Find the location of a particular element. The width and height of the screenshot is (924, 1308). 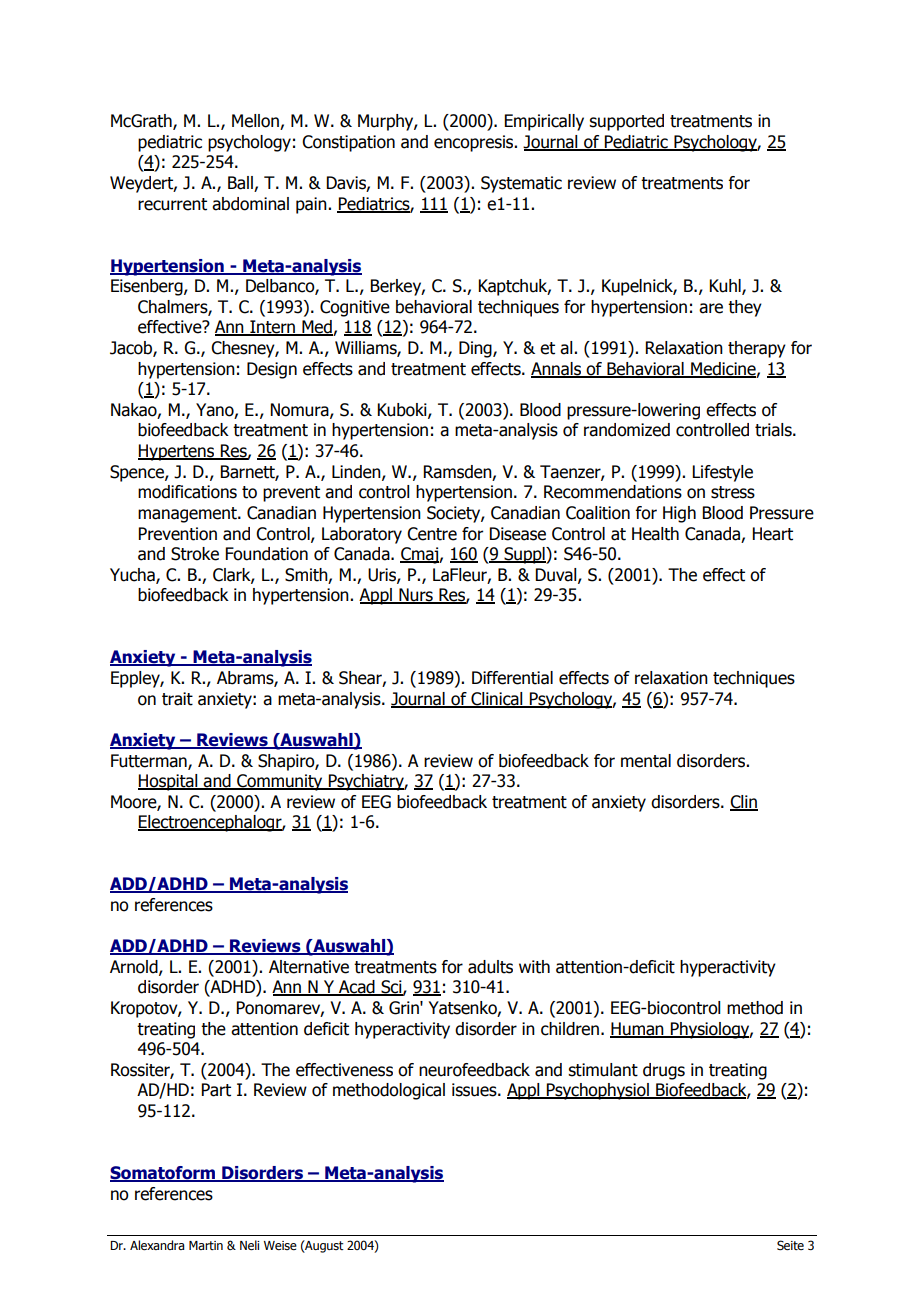

Ball is located at coordinates (241, 184).
